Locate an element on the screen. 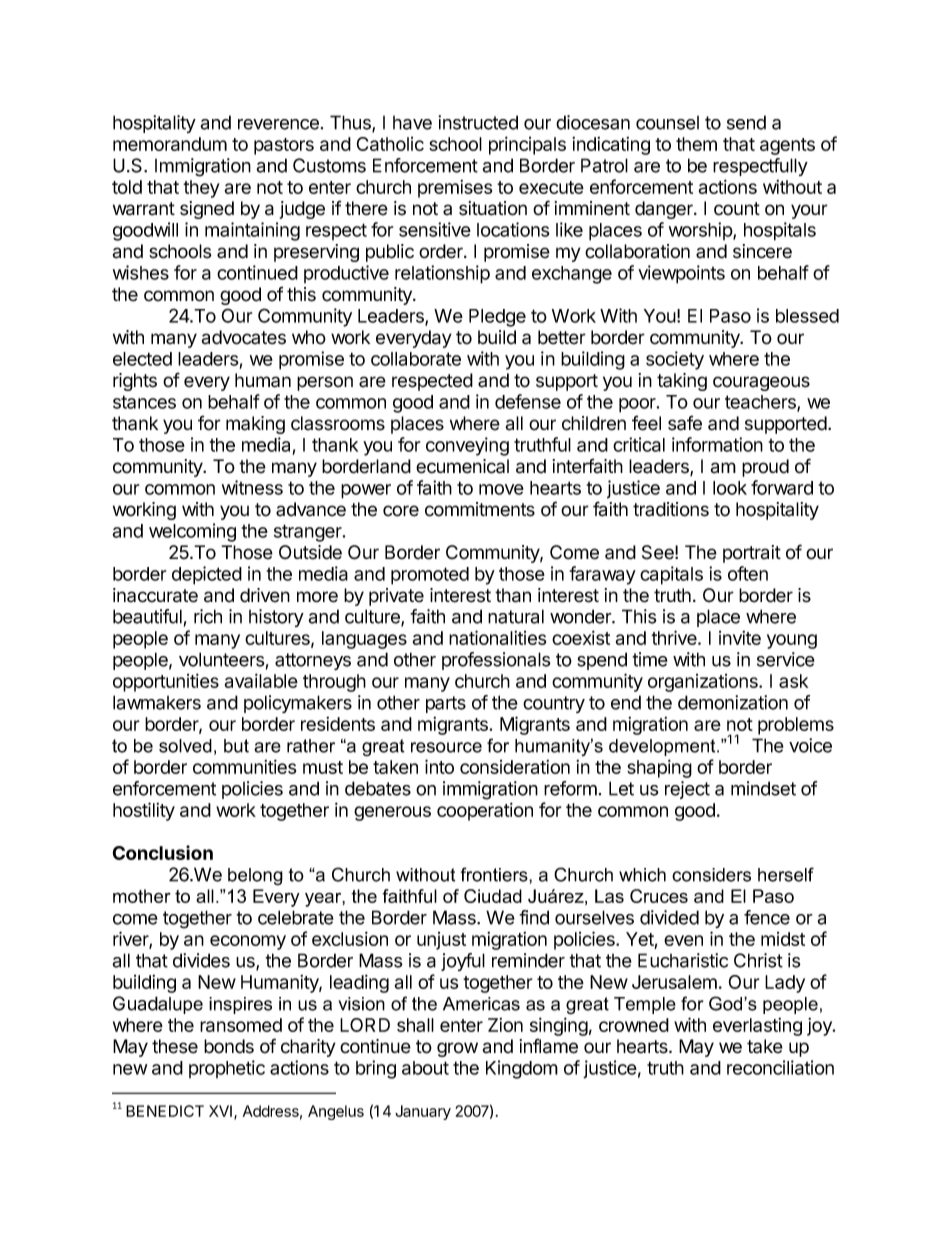 The width and height of the screenshot is (952, 1233). rich is located at coordinates (208, 616).
